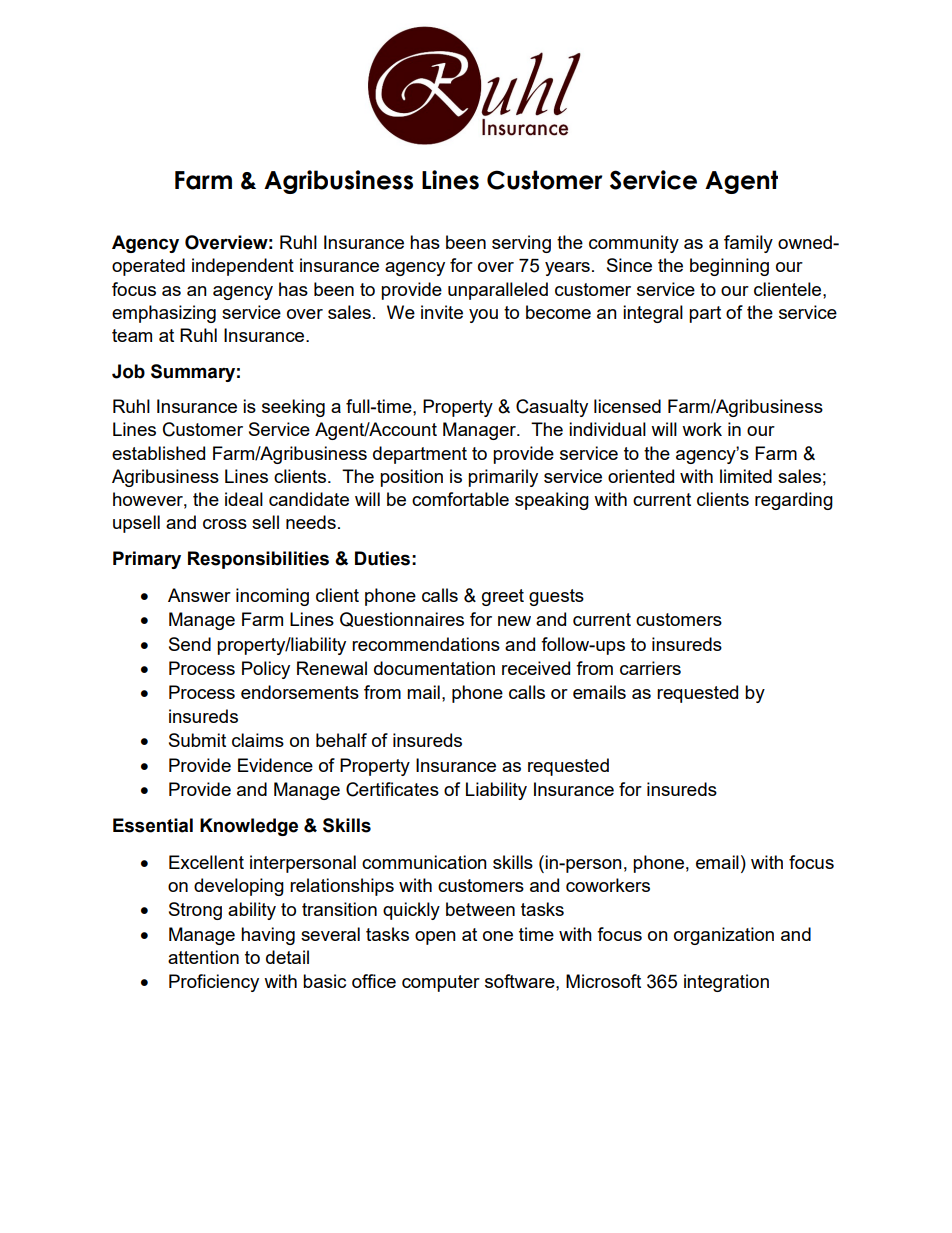 The width and height of the document is (952, 1233). I want to click on carriers, so click(650, 668).
